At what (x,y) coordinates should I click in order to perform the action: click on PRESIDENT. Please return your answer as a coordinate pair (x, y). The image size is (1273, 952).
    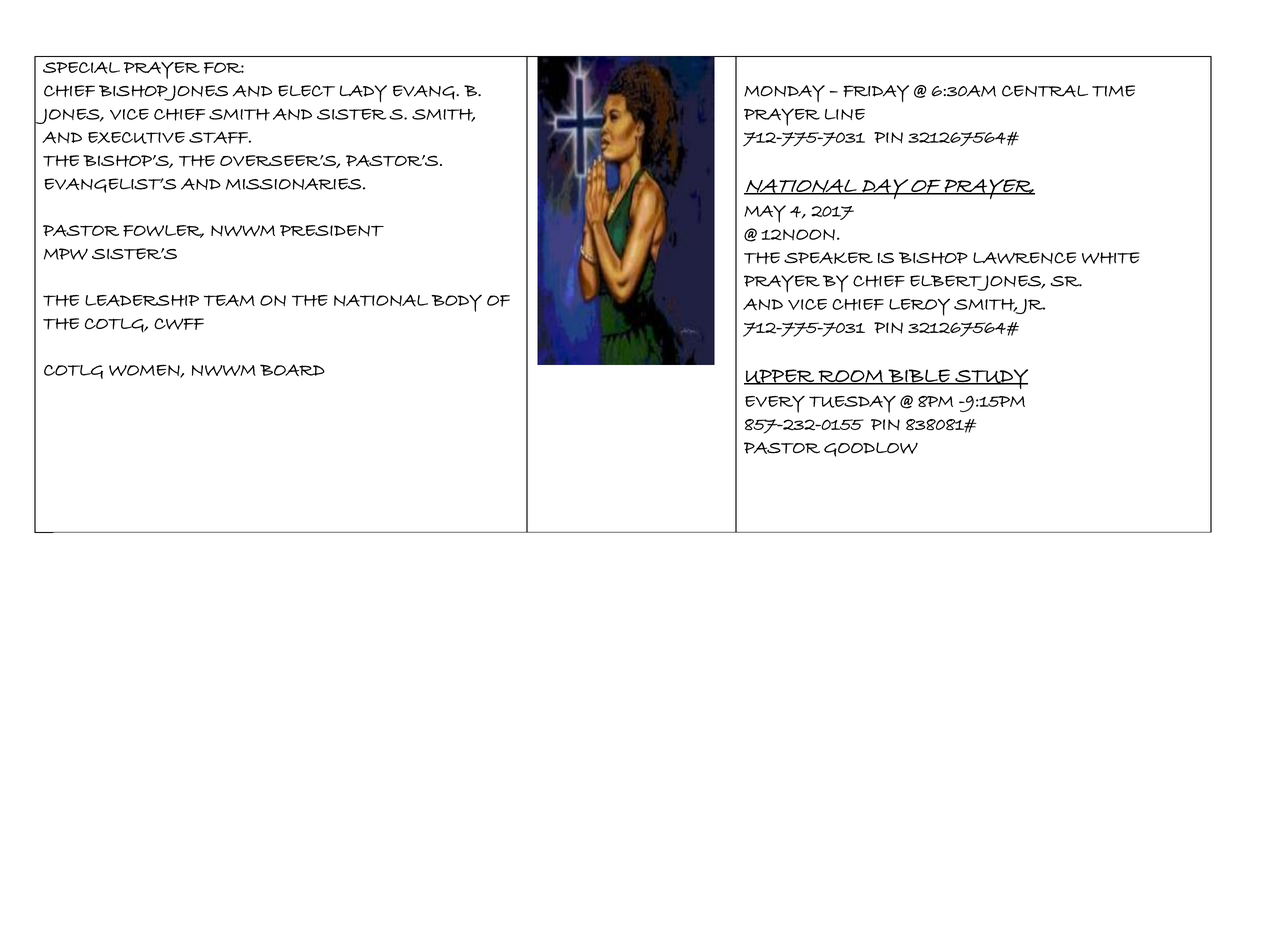
    Looking at the image, I should click on (332, 231).
